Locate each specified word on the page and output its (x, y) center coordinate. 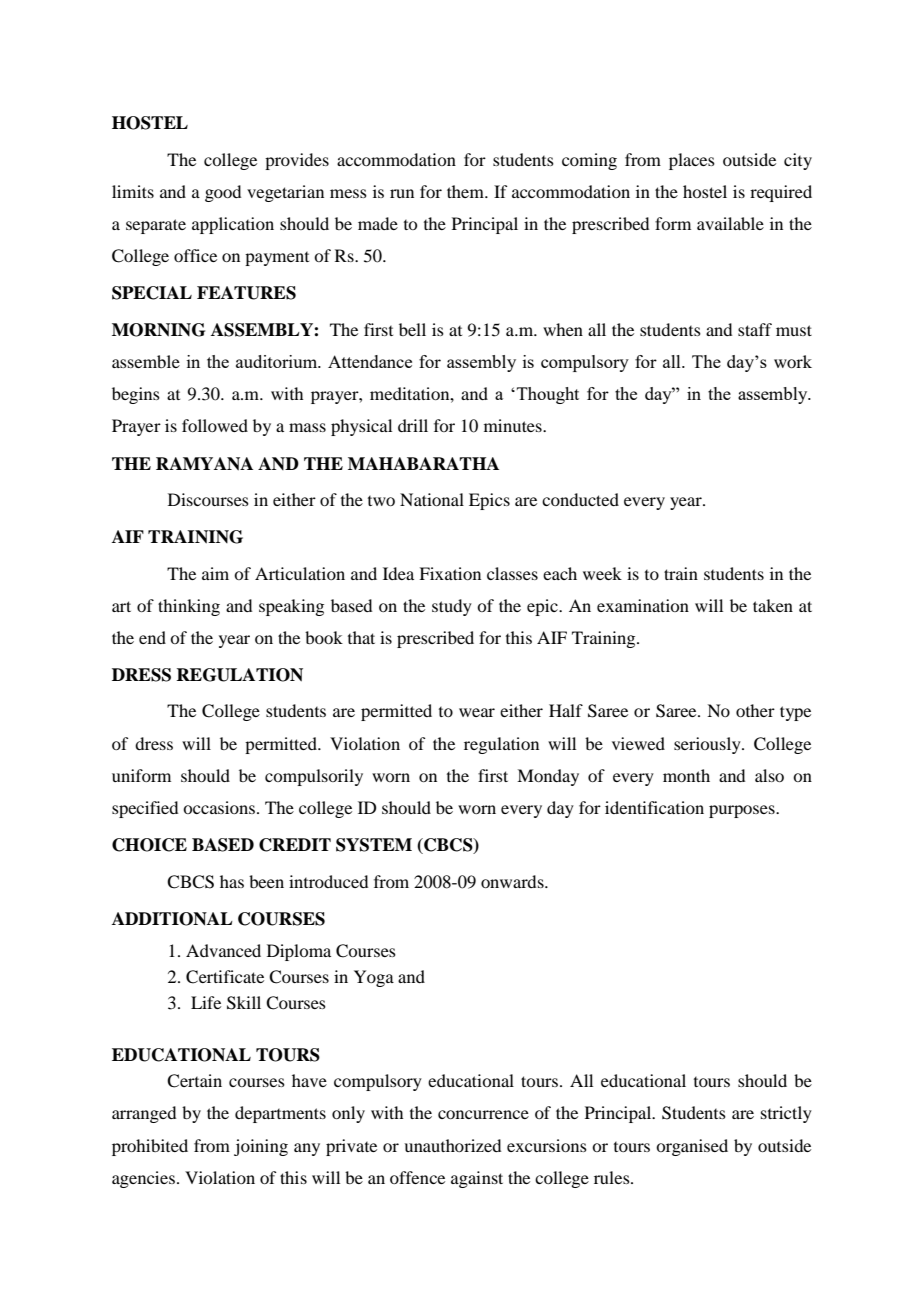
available (730, 223)
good (223, 193)
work (793, 361)
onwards (513, 881)
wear (477, 712)
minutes (514, 425)
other (755, 710)
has (232, 881)
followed (215, 425)
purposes (743, 811)
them (466, 191)
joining (261, 1147)
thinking (189, 607)
